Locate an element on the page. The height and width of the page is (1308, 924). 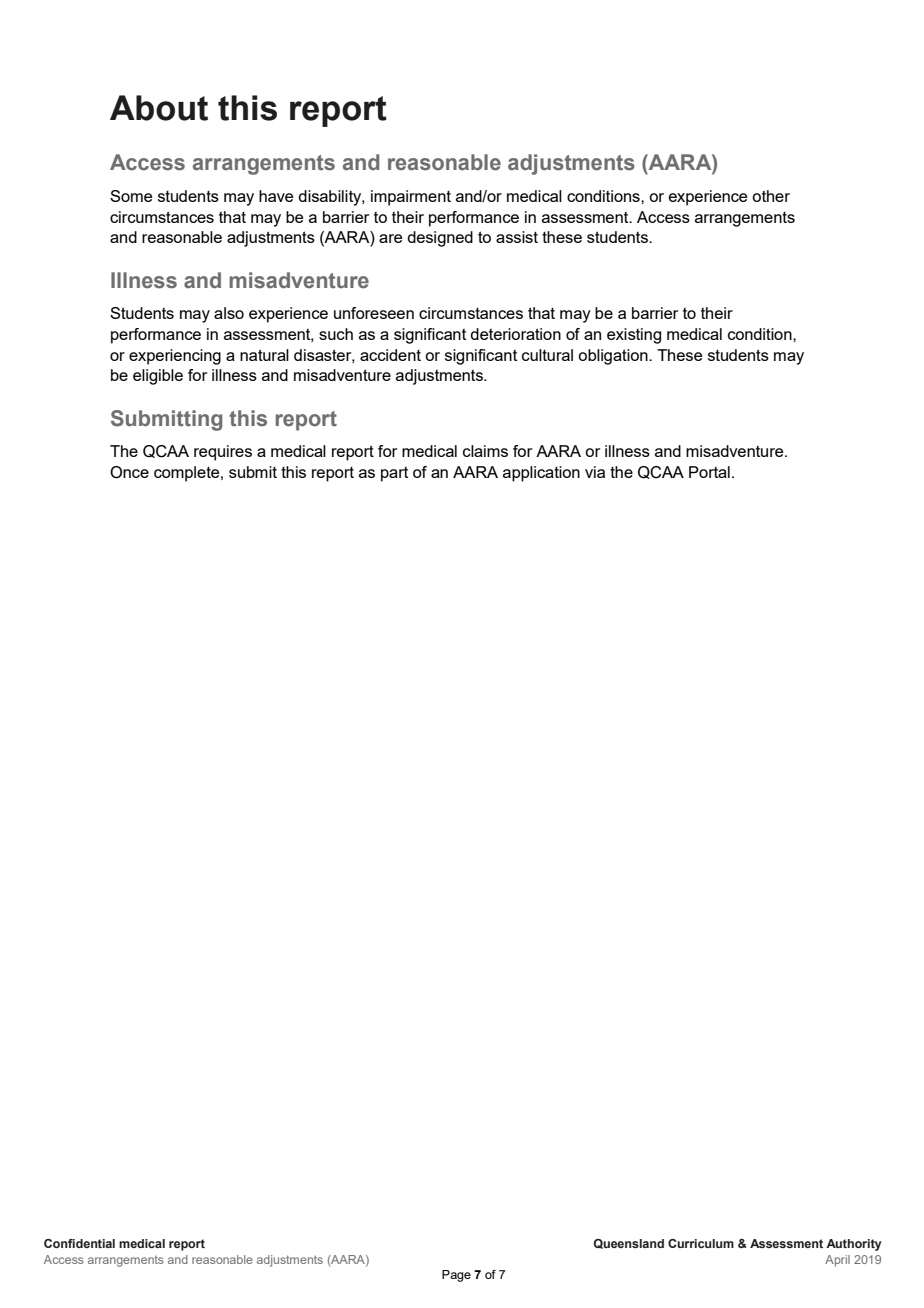
Curriculum is located at coordinates (701, 1243).
